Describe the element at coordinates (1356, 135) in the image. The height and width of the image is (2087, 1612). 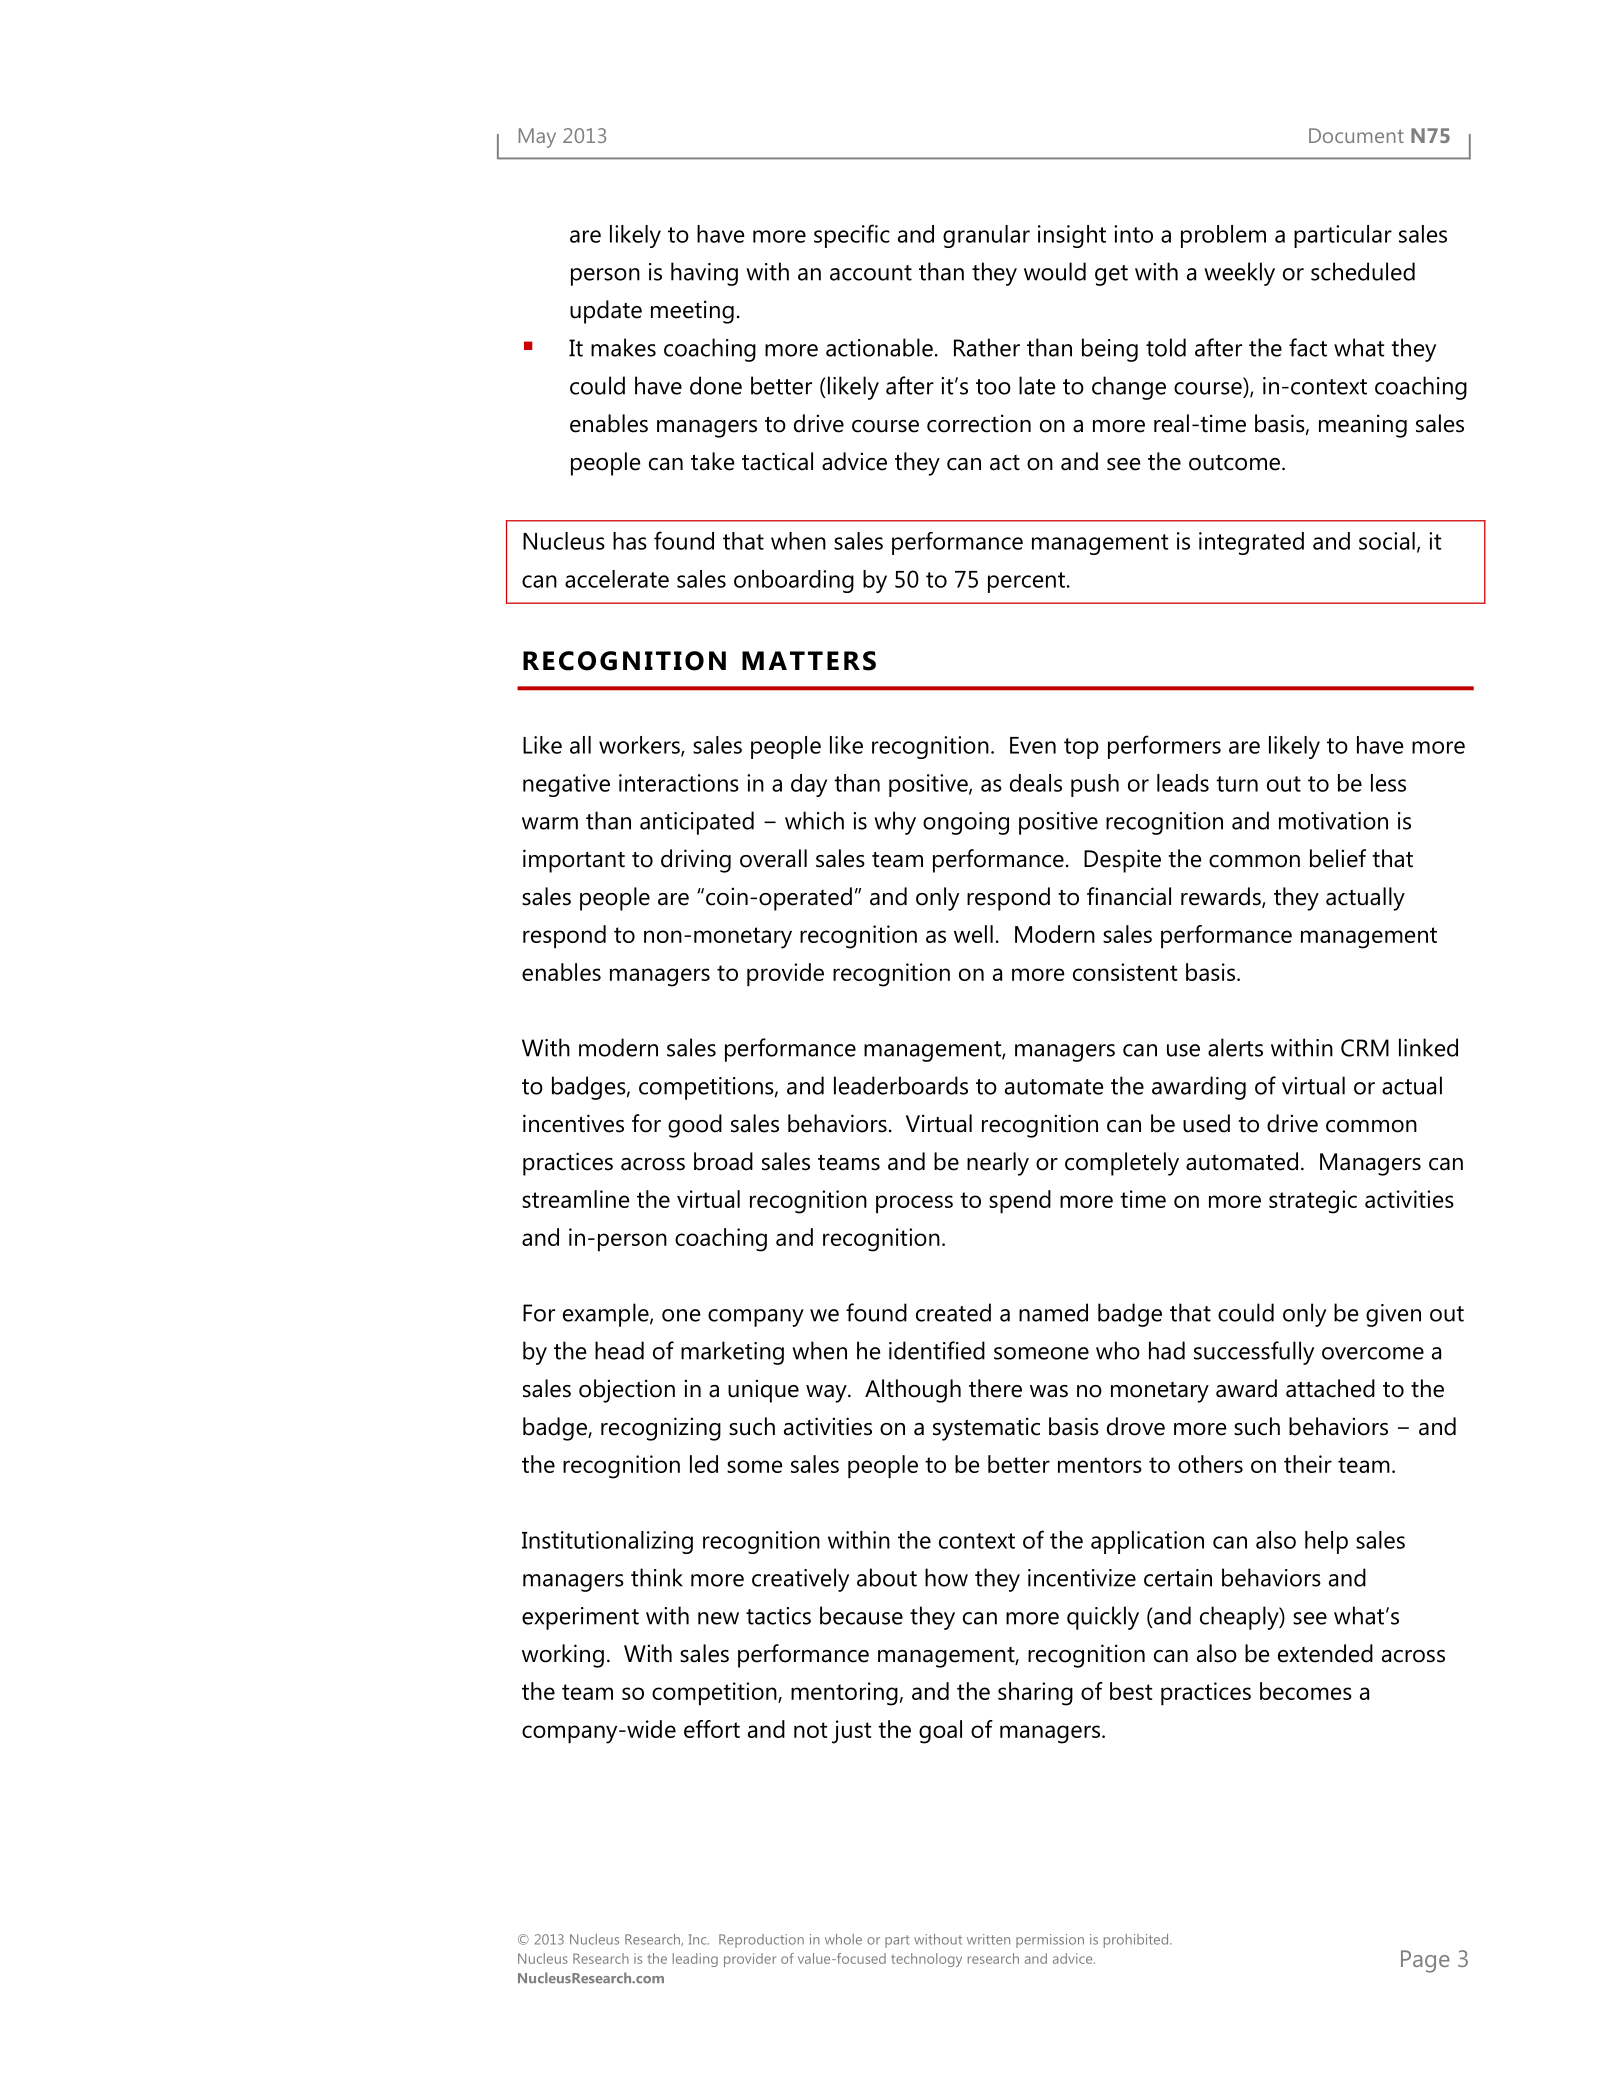
I see `Document` at that location.
